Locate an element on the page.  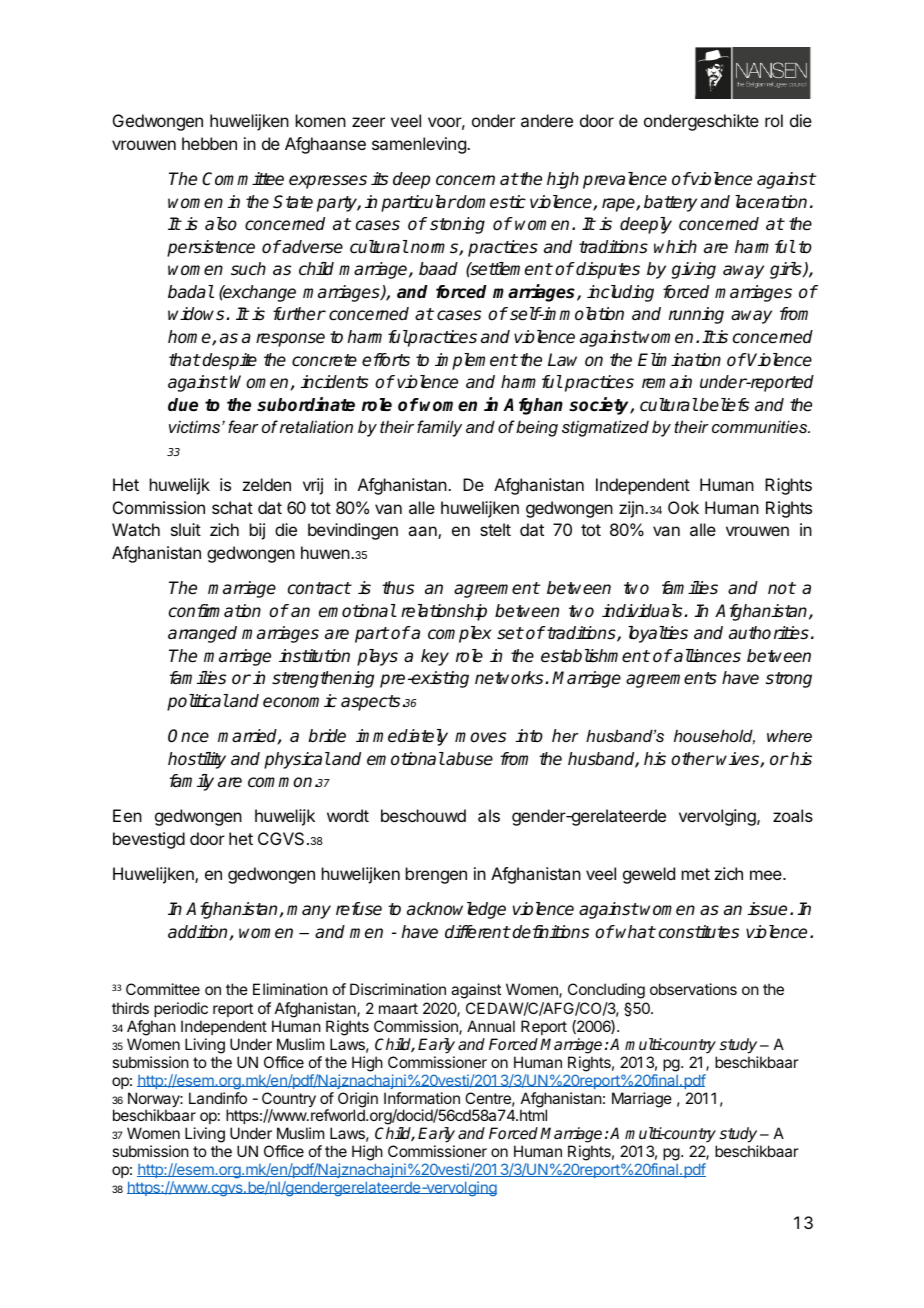
confirmation is located at coordinates (215, 611).
